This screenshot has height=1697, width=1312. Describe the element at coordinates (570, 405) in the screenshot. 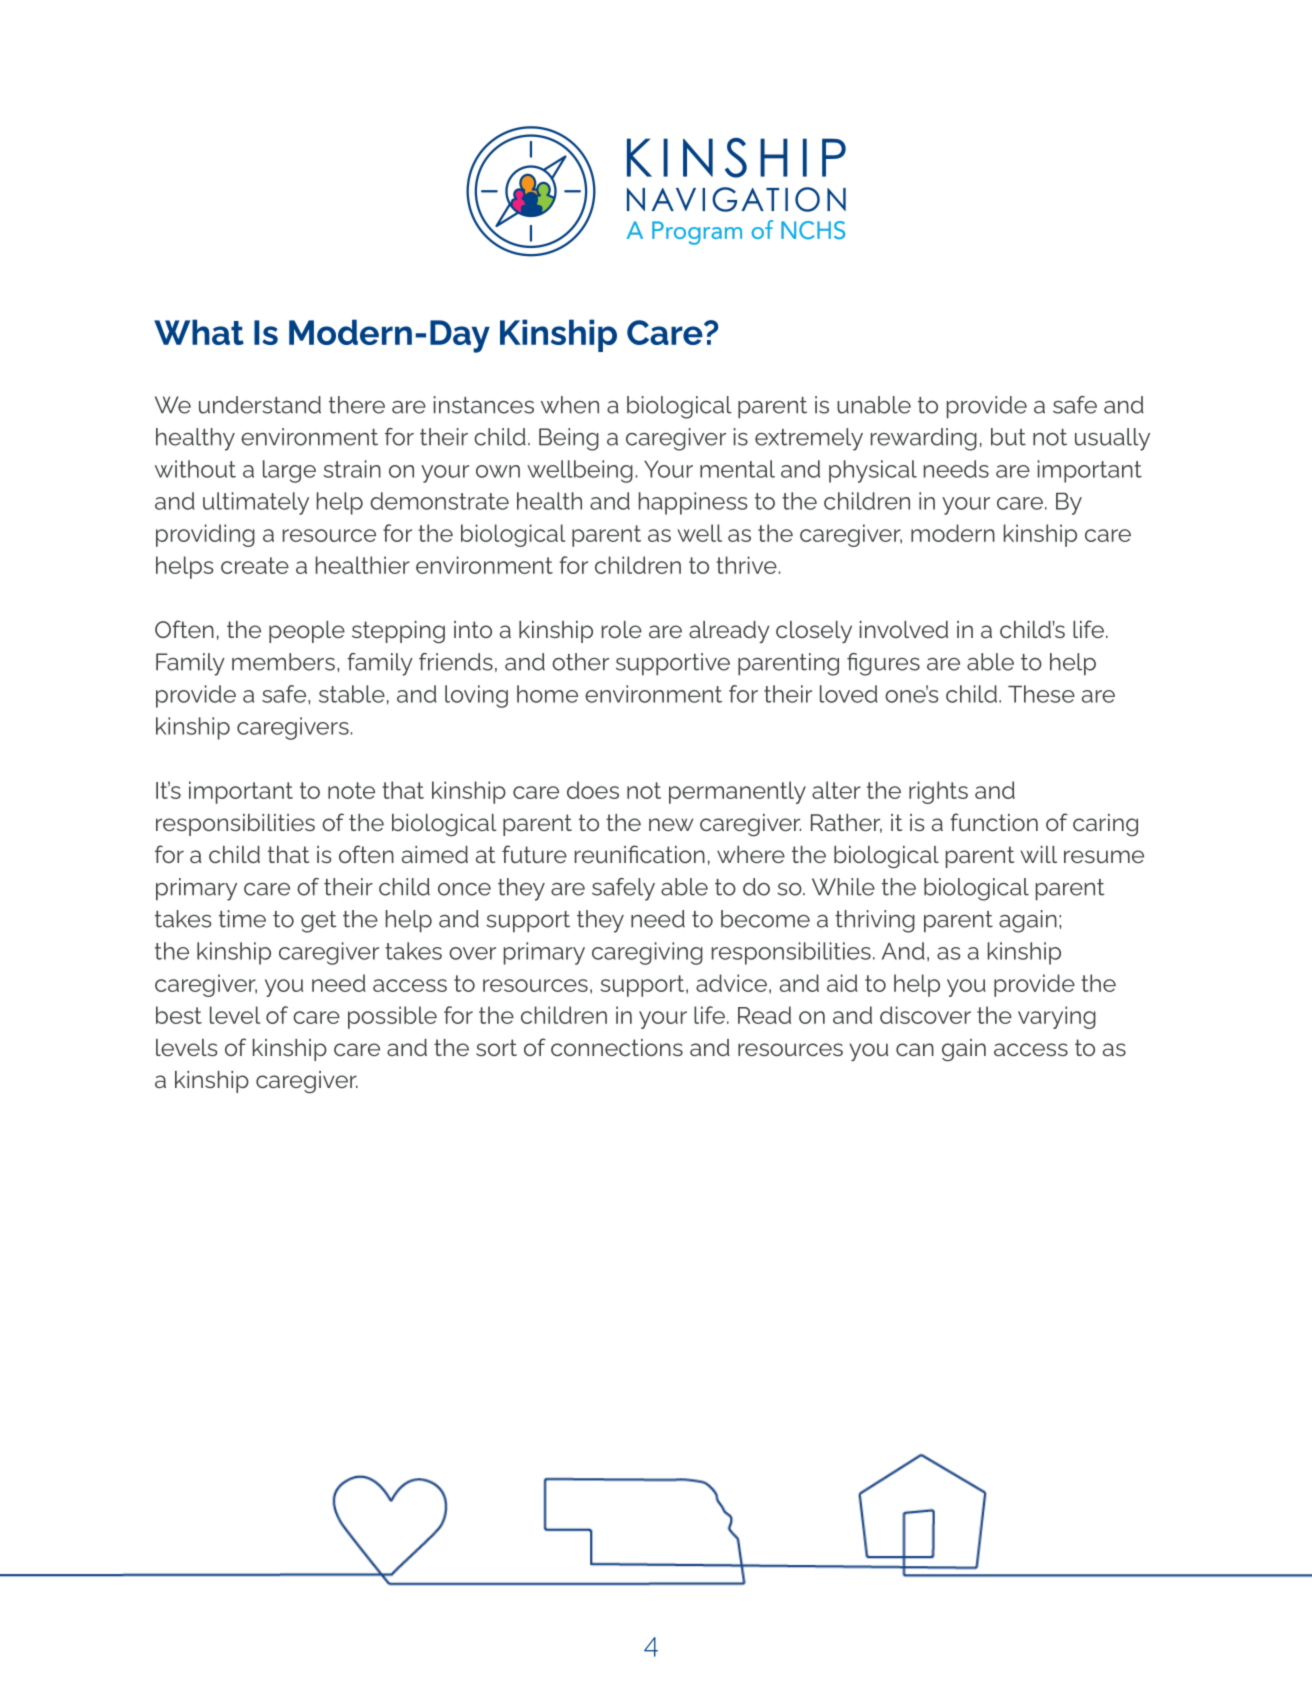

I see `when` at that location.
